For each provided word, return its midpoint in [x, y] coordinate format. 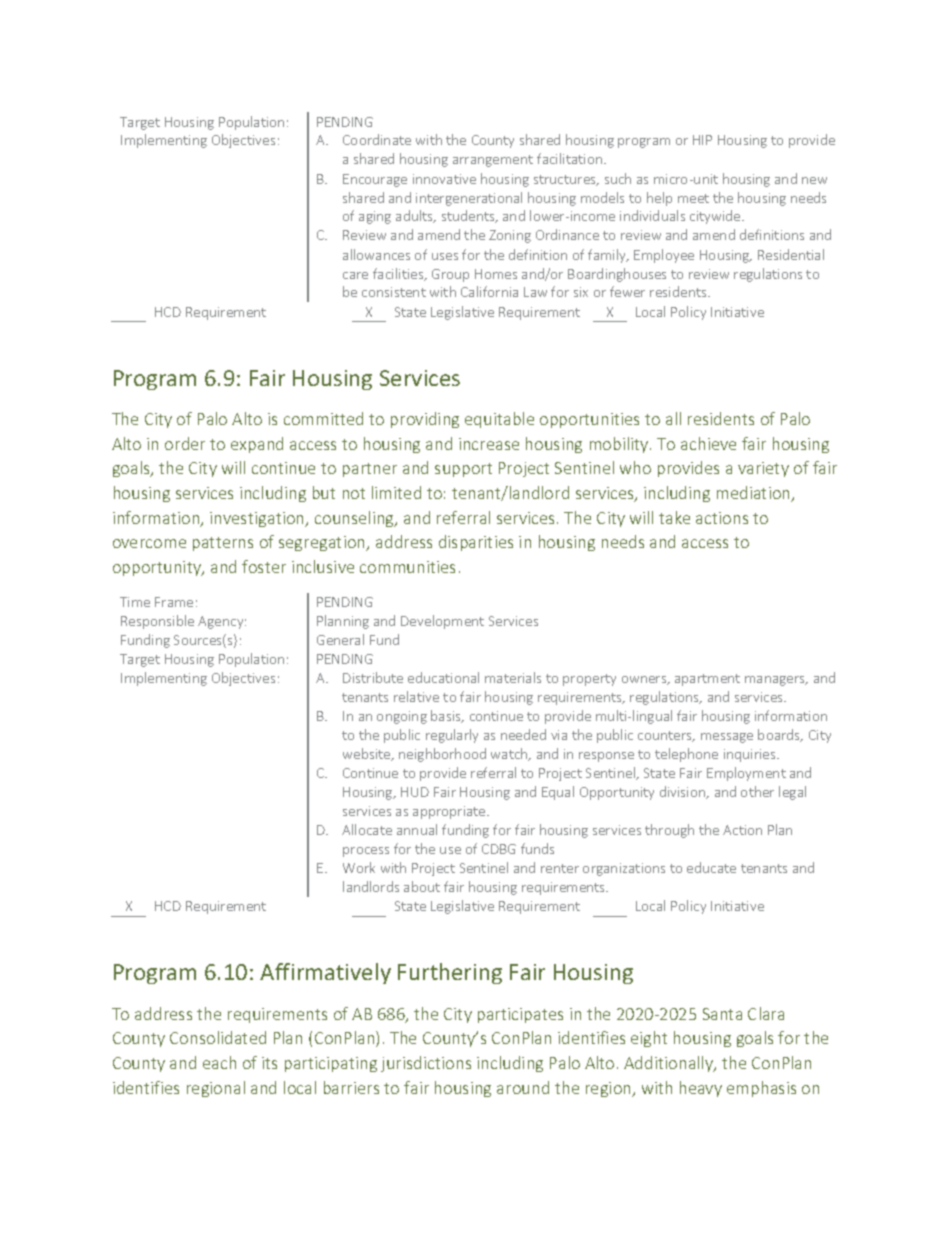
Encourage [375, 180]
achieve [708, 443]
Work [359, 867]
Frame [174, 602]
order [185, 443]
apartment [707, 680]
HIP [702, 140]
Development [442, 622]
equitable [499, 420]
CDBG [499, 849]
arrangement [493, 161]
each [219, 1062]
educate [711, 867]
